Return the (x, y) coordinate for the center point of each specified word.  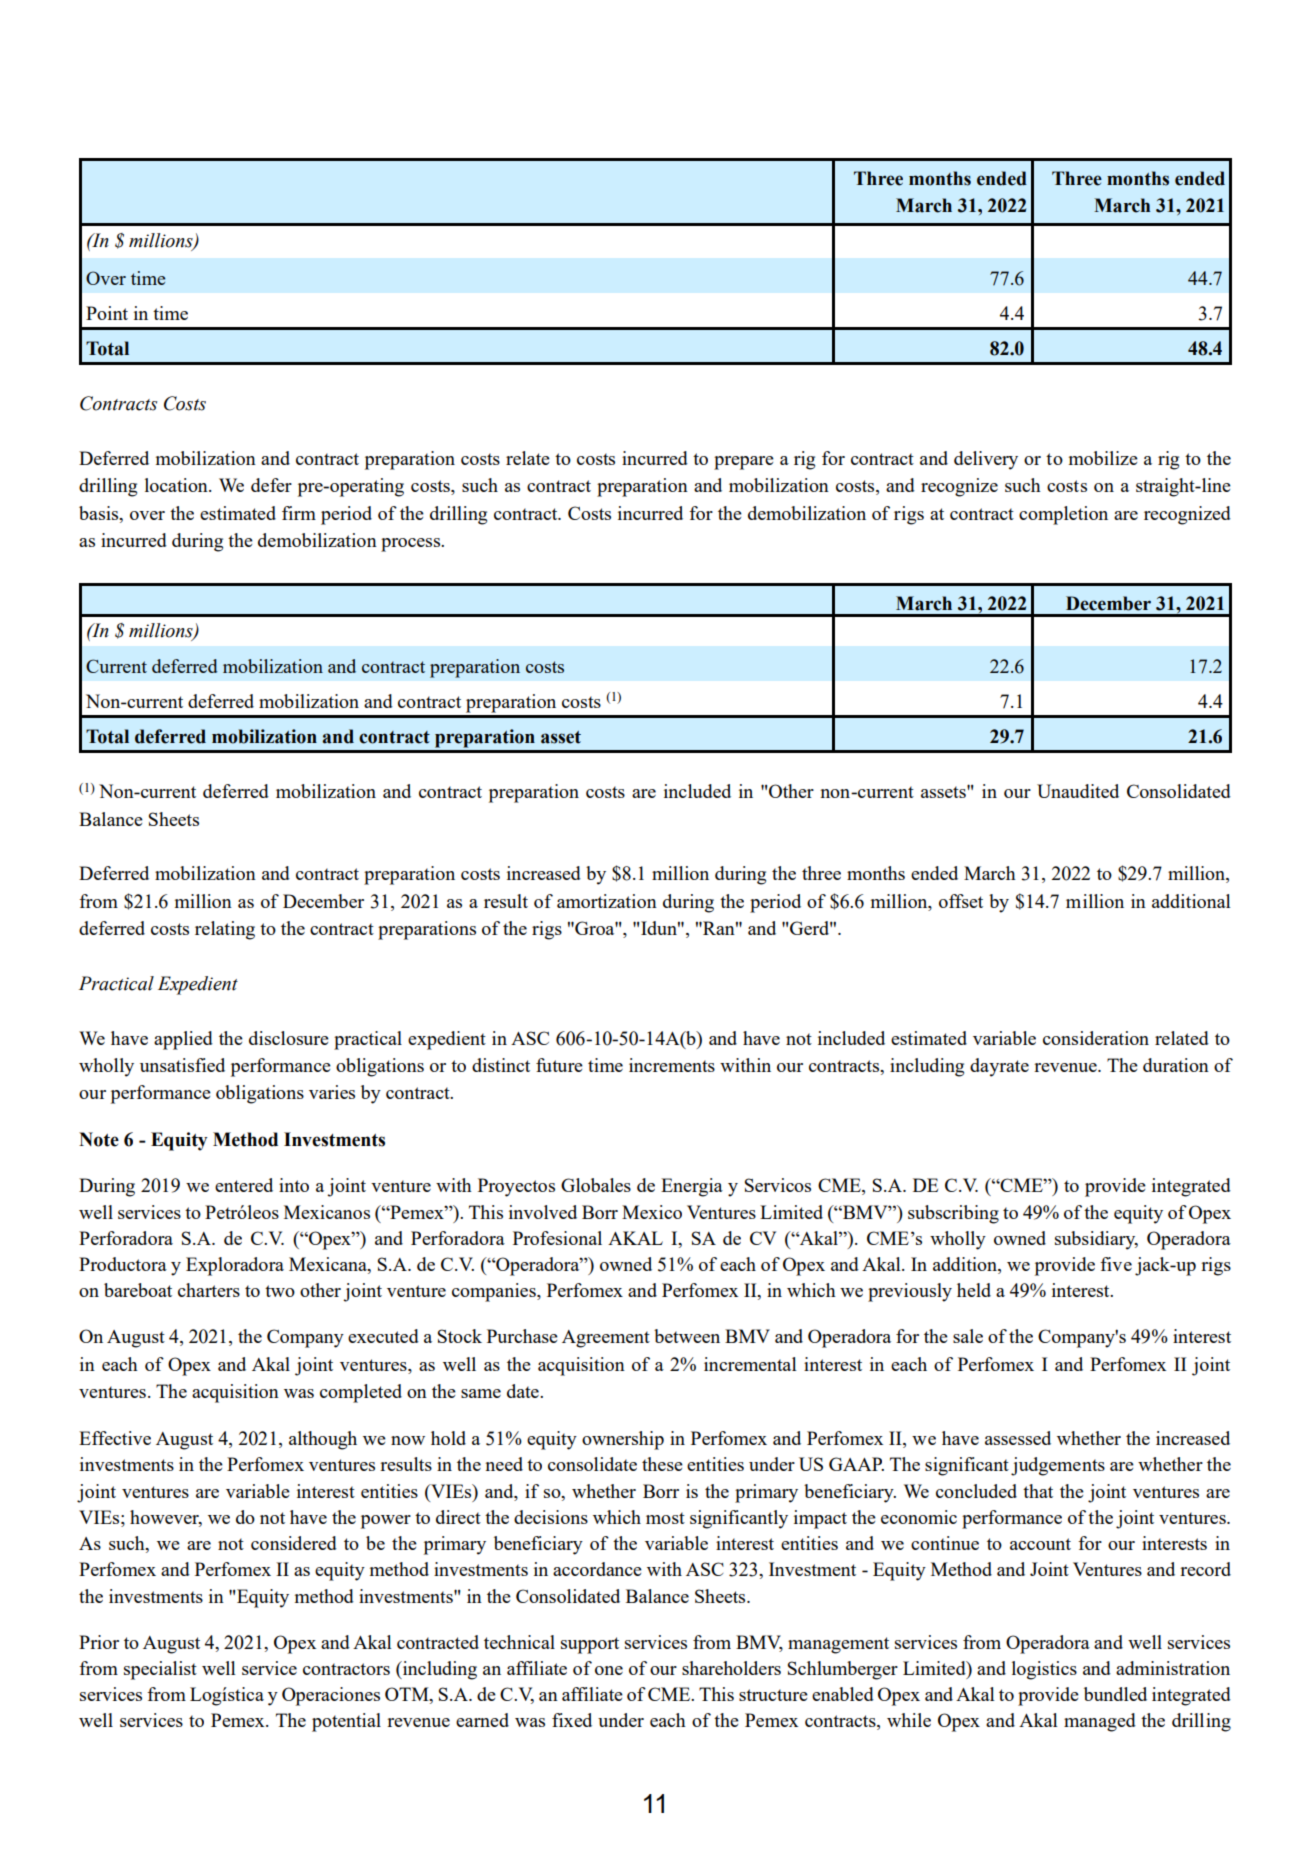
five (1116, 1264)
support (590, 1645)
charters (209, 1290)
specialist (160, 1670)
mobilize (1103, 458)
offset (961, 901)
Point (107, 313)
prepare (744, 463)
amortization (607, 901)
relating (225, 930)
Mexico (652, 1212)
